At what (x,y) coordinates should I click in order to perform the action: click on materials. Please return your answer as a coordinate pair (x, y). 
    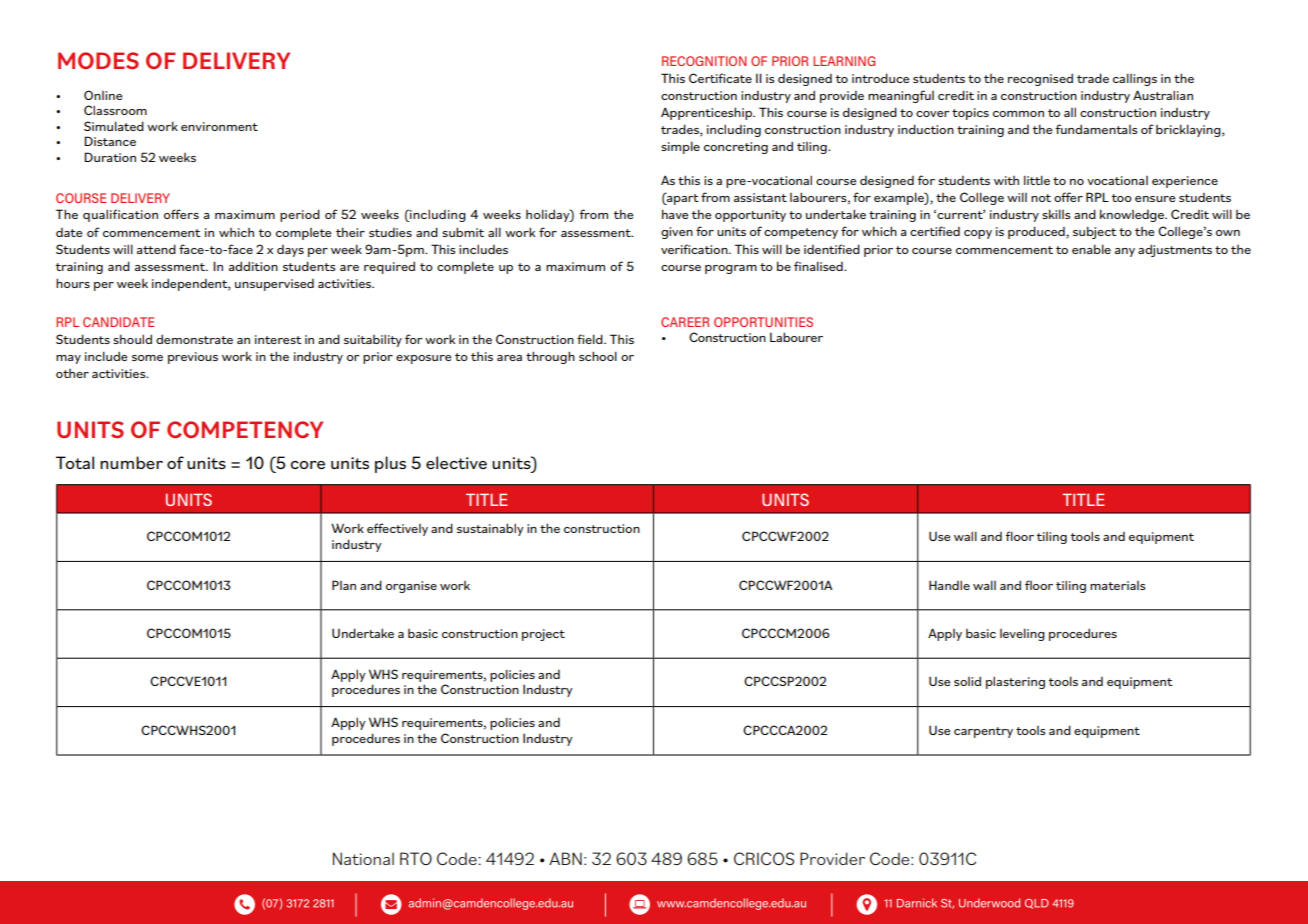
    Looking at the image, I should click on (1118, 585).
